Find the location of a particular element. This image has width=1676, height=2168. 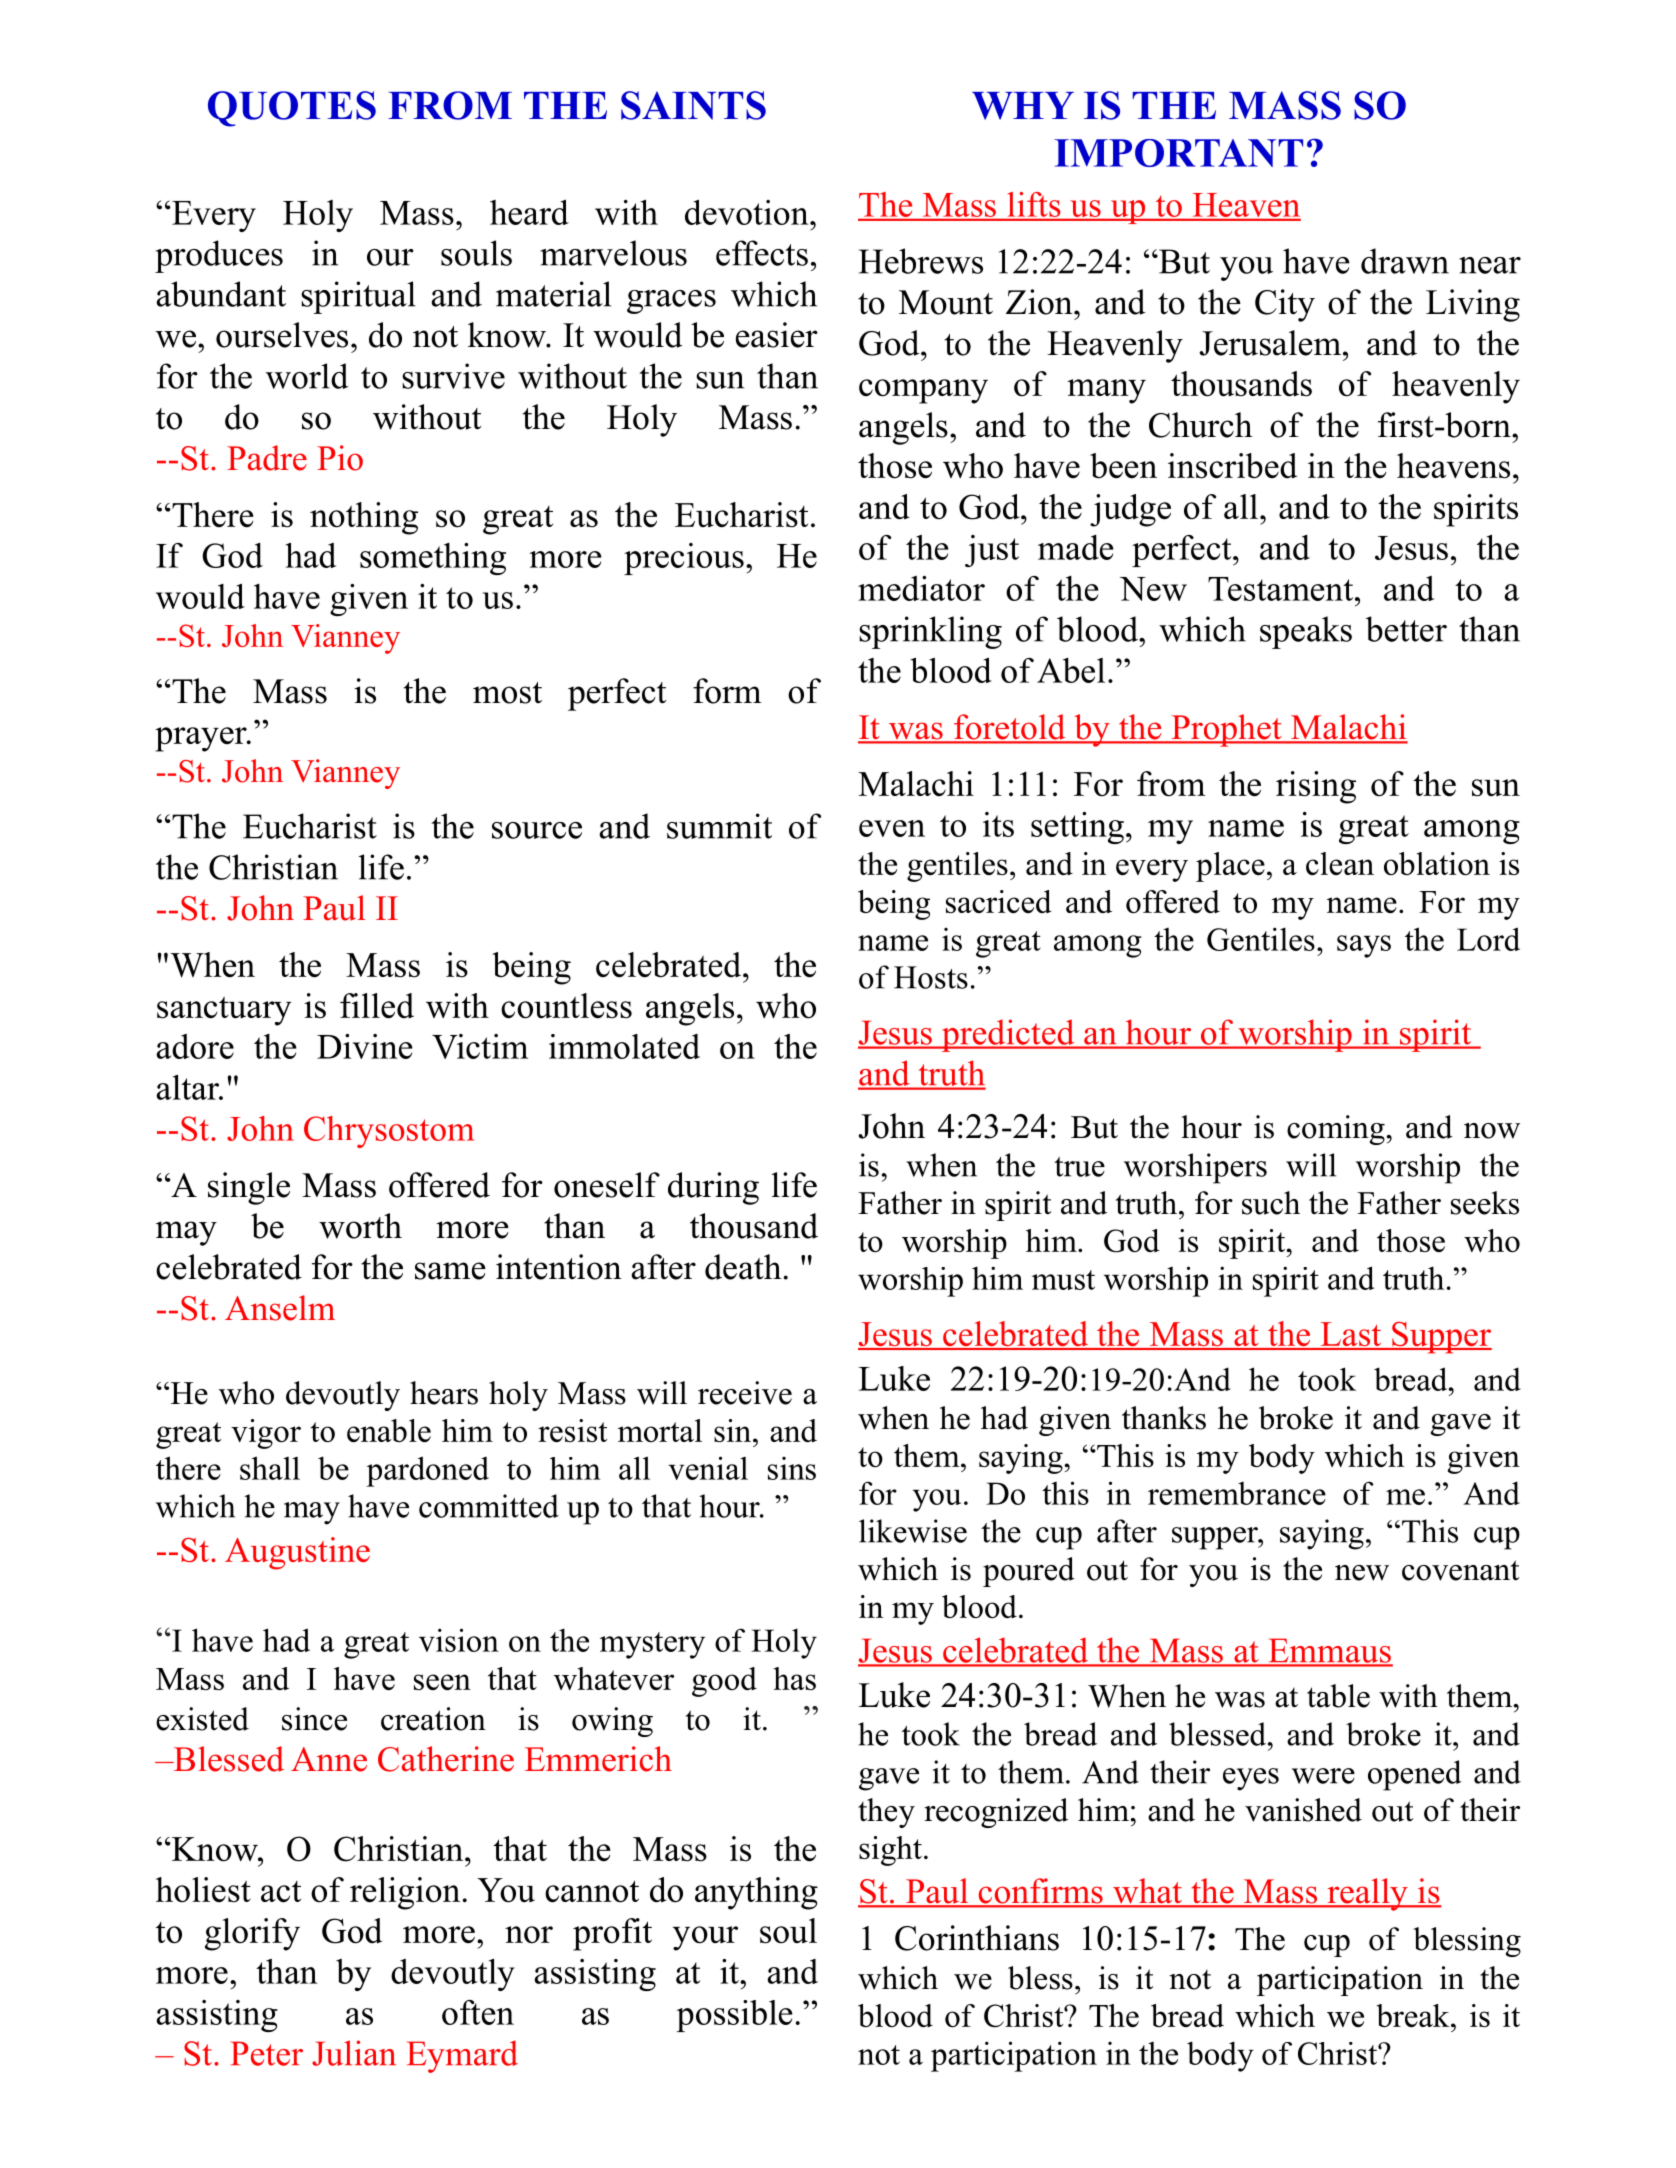

QUOTES is located at coordinates (292, 109).
